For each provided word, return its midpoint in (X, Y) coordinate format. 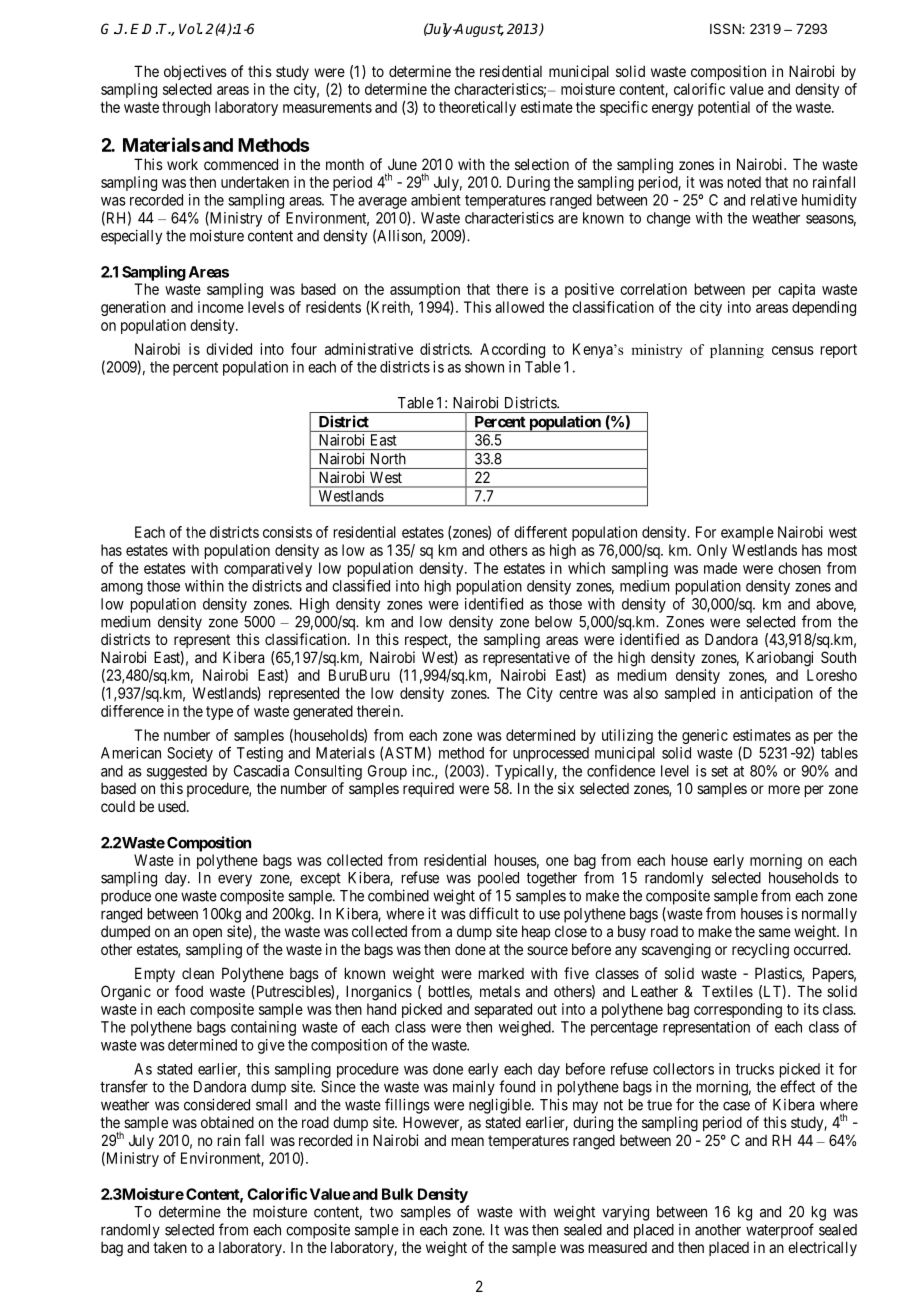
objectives (195, 72)
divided (229, 349)
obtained (227, 1122)
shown (484, 367)
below (553, 622)
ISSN (726, 28)
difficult (494, 913)
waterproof (780, 1231)
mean (468, 1141)
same (775, 932)
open (207, 934)
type (219, 713)
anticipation (776, 694)
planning (737, 351)
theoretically (477, 108)
